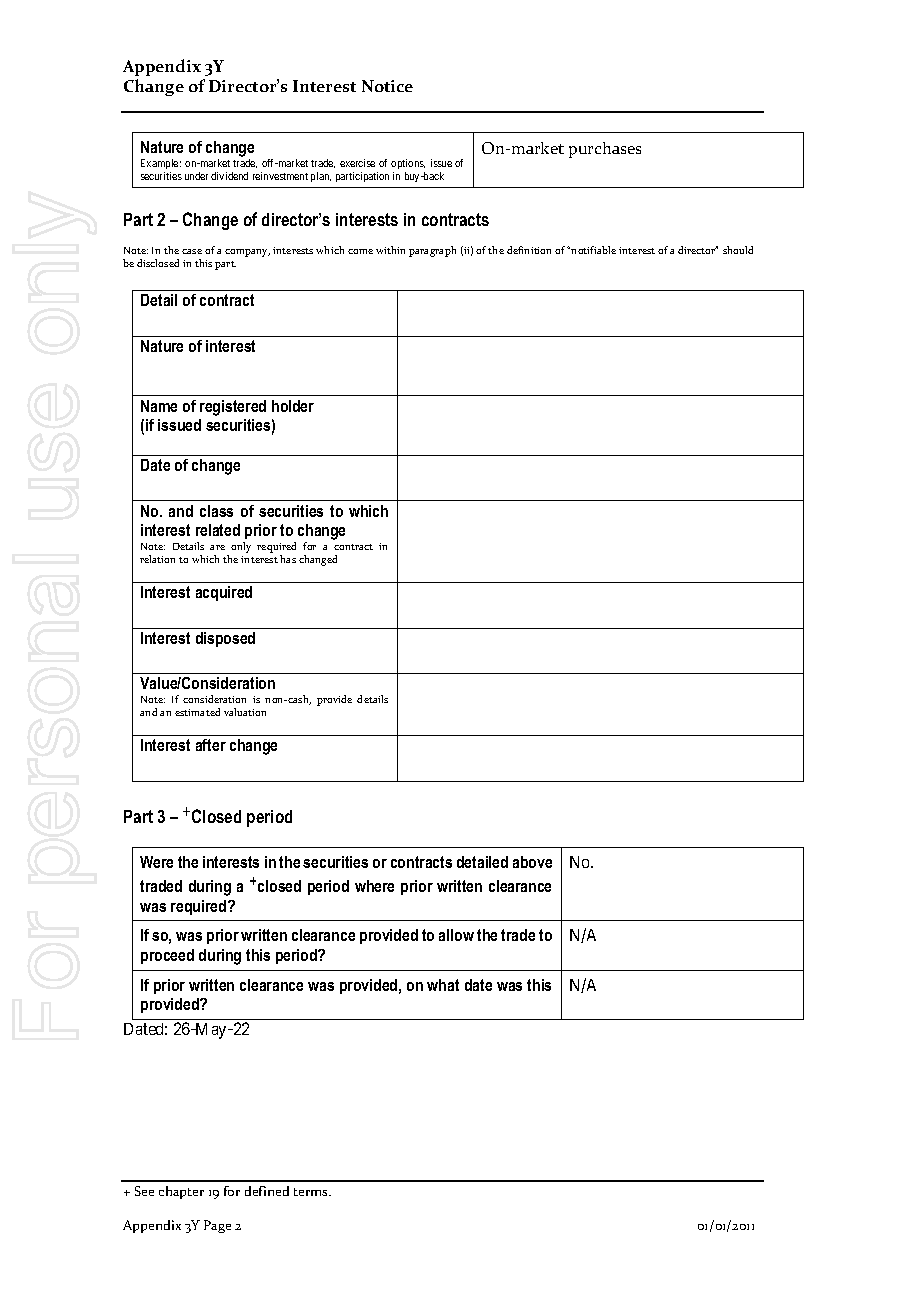 This screenshot has width=924, height=1307. Describe the element at coordinates (245, 712) in the screenshot. I see `valuation` at that location.
